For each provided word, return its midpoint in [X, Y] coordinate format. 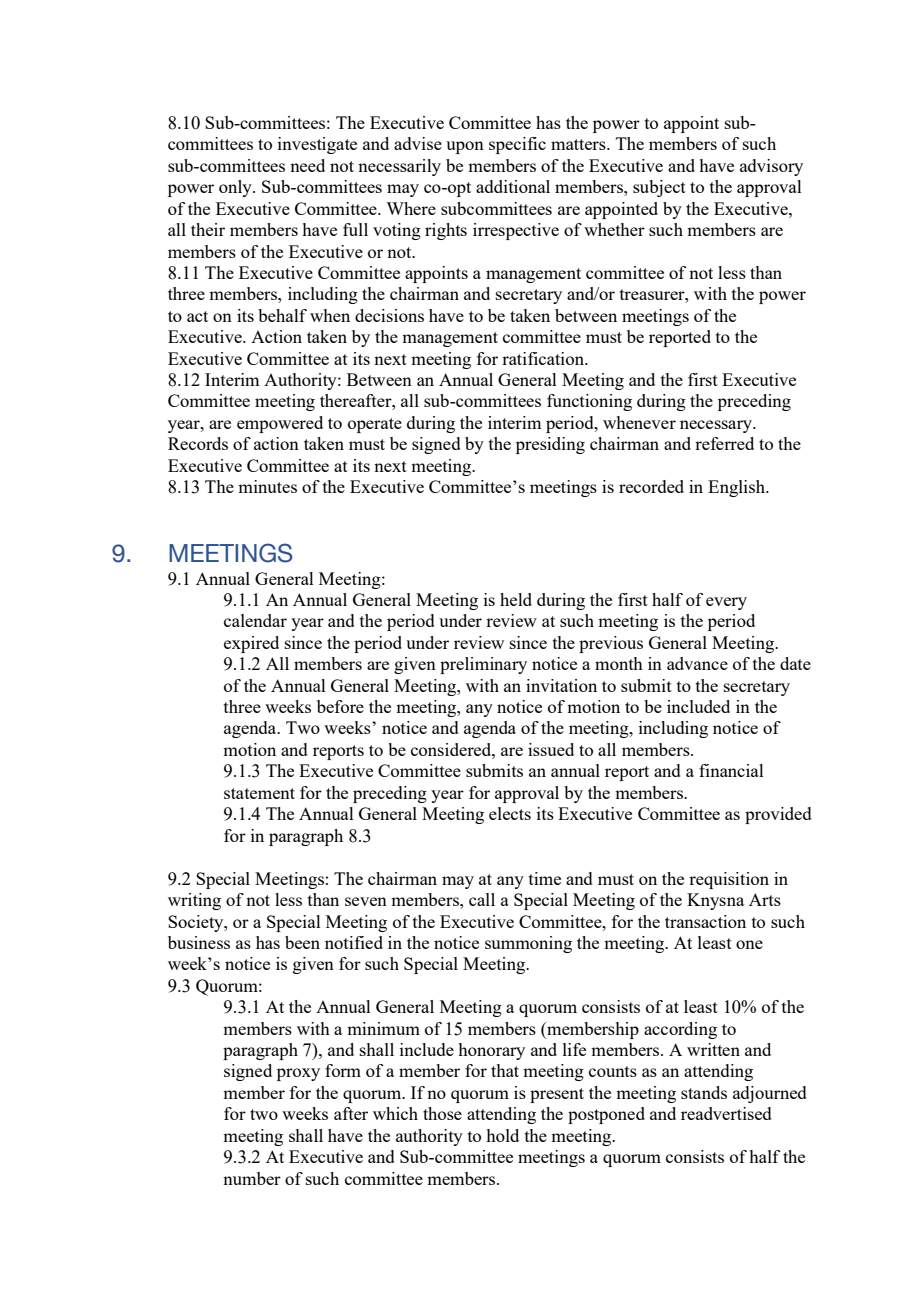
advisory [771, 167]
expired [251, 644]
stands [704, 1092]
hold [502, 1135]
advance [697, 663]
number [252, 1178]
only [236, 188]
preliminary [483, 665]
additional [513, 186]
